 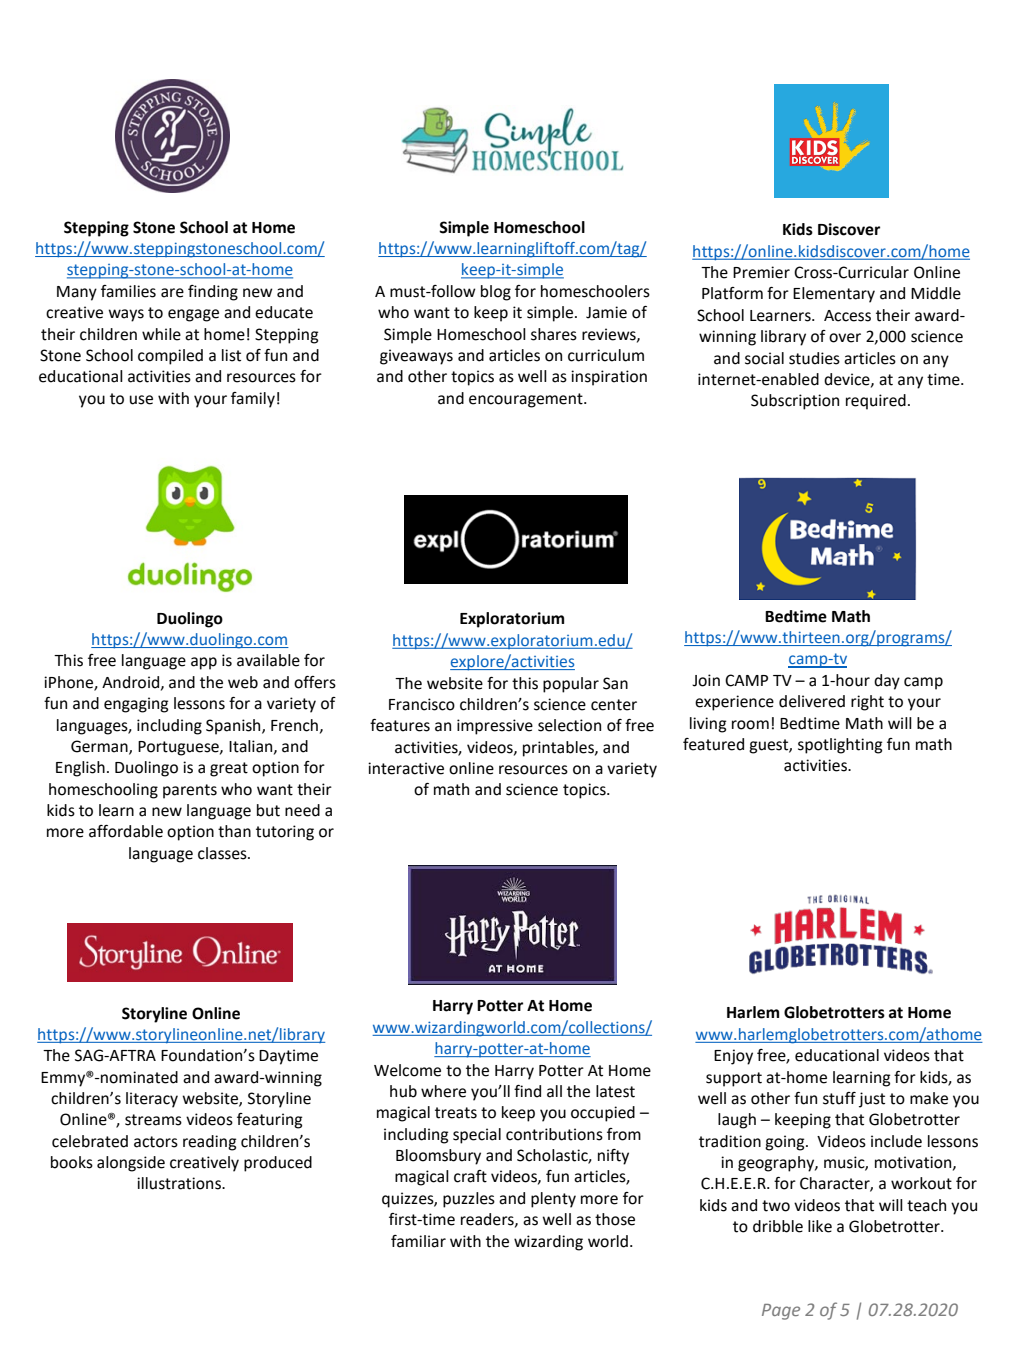 I want to click on engage, so click(x=193, y=315).
